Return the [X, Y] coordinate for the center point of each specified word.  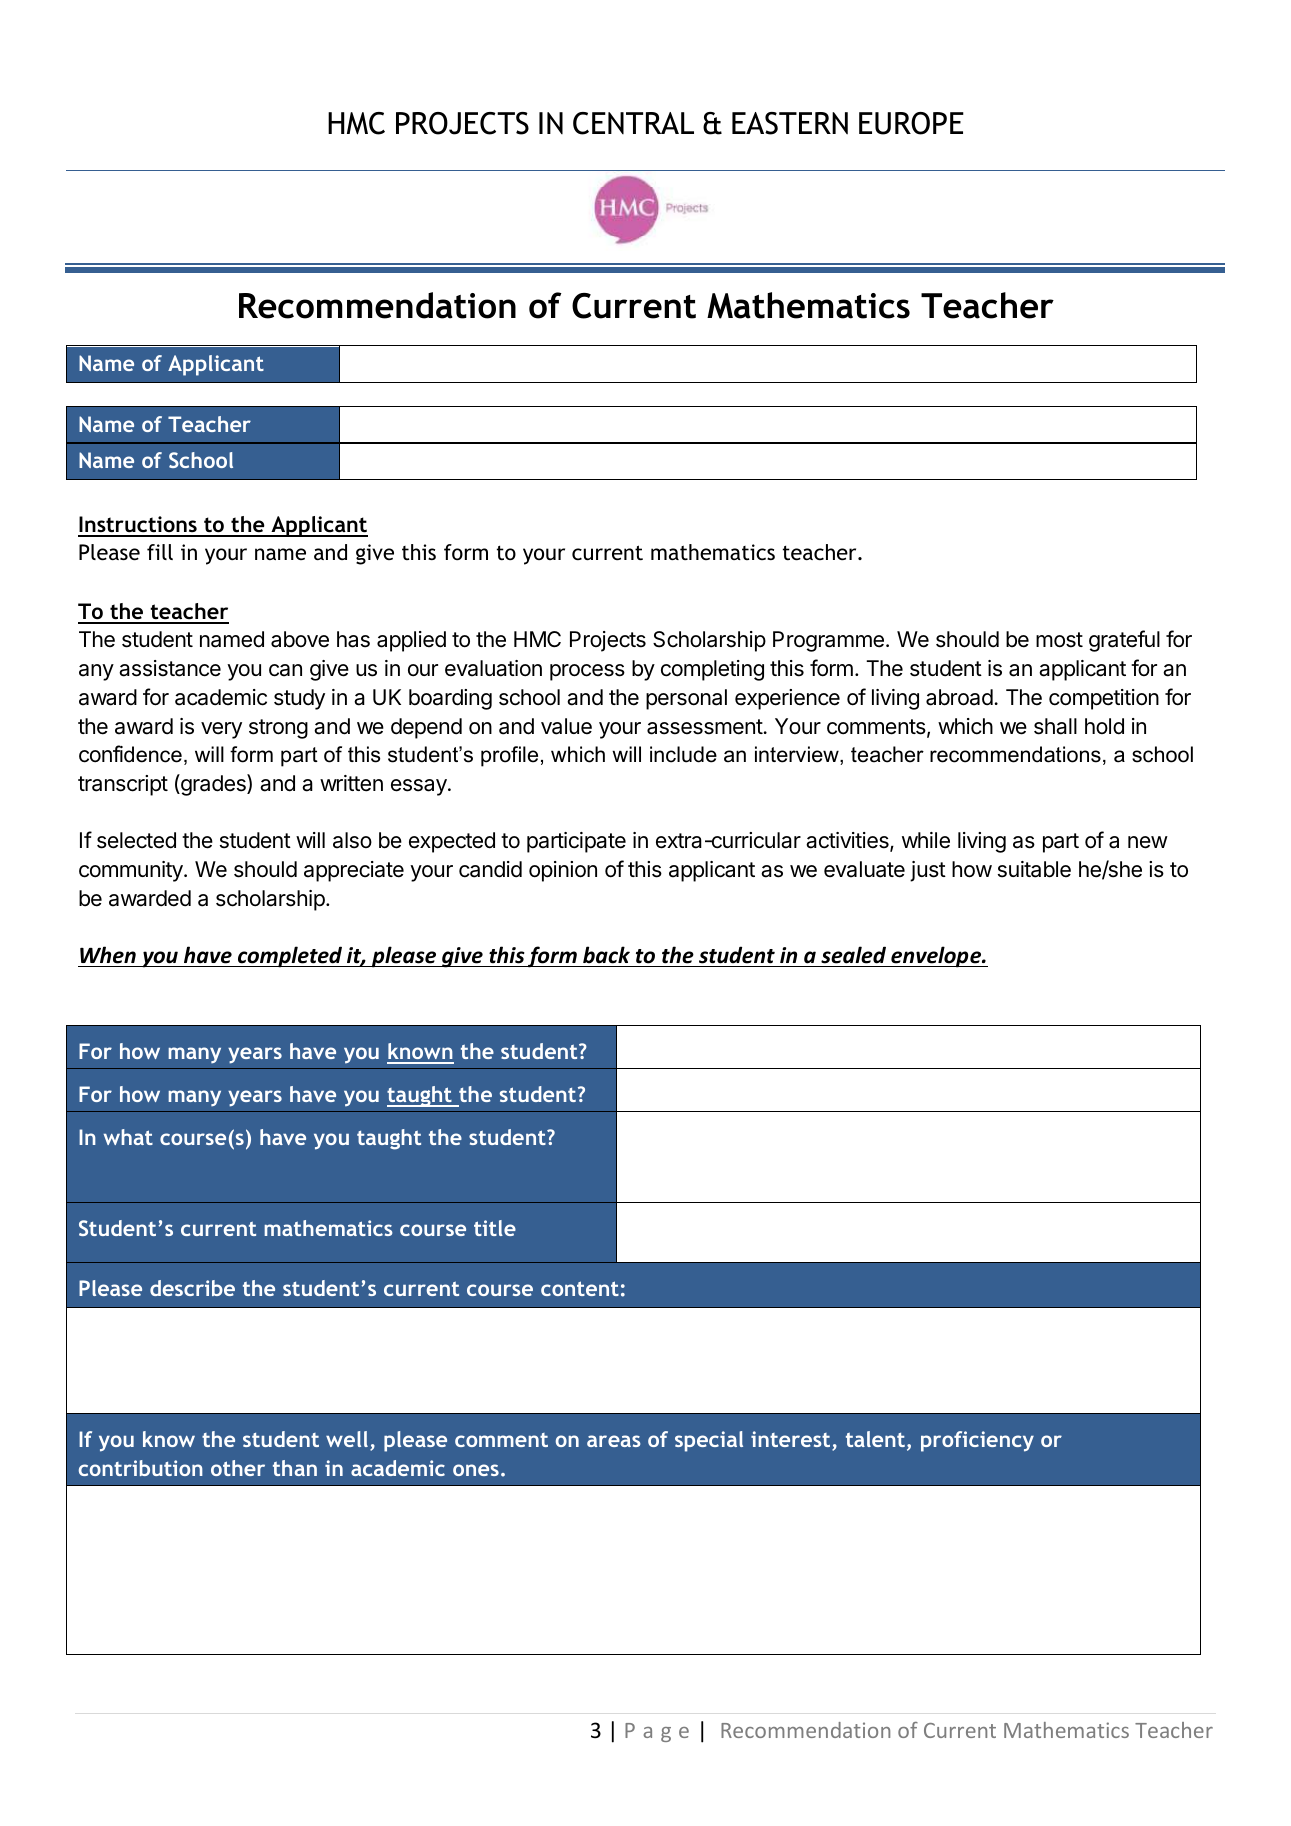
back [606, 955]
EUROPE [911, 123]
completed [290, 957]
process [587, 672]
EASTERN [790, 123]
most [1059, 640]
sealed [853, 955]
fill [160, 552]
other [238, 1468]
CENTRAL [633, 123]
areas [614, 1441]
